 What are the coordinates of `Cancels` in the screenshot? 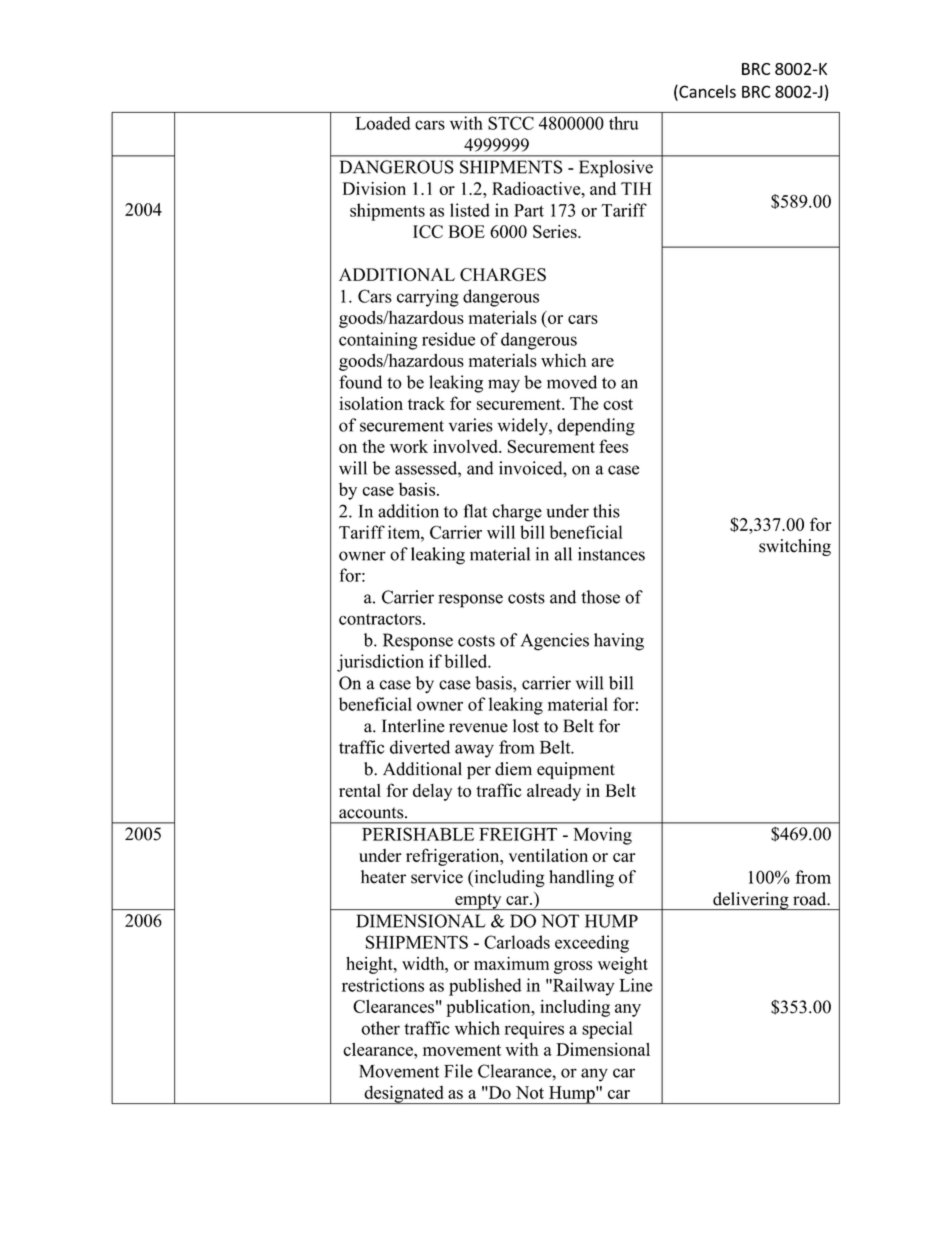 It's located at (706, 92).
